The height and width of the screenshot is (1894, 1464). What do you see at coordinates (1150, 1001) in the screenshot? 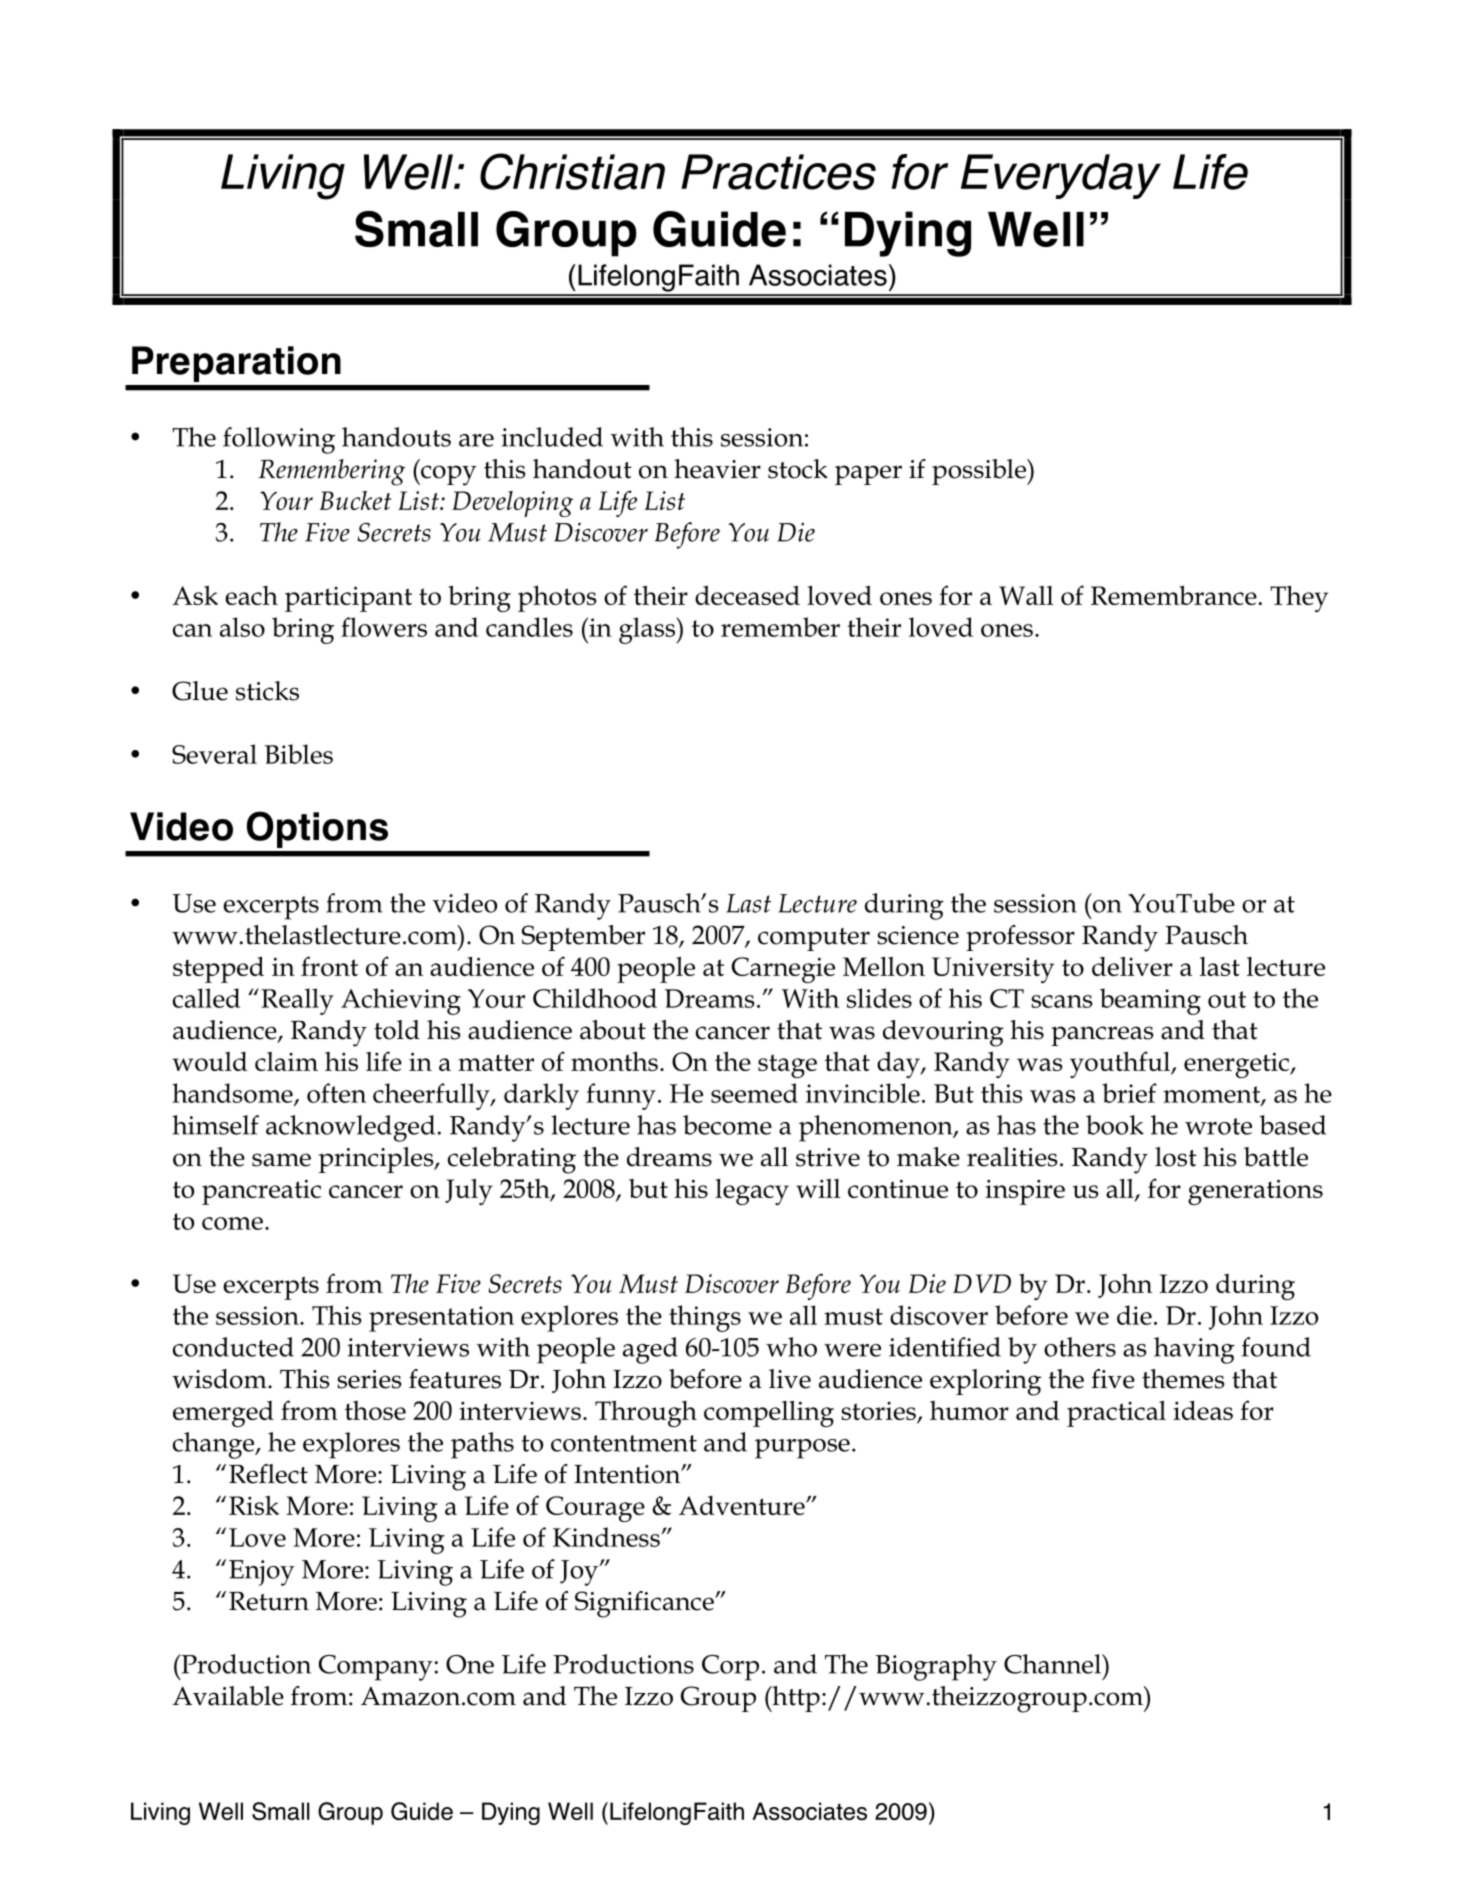
I see `beaming` at bounding box center [1150, 1001].
